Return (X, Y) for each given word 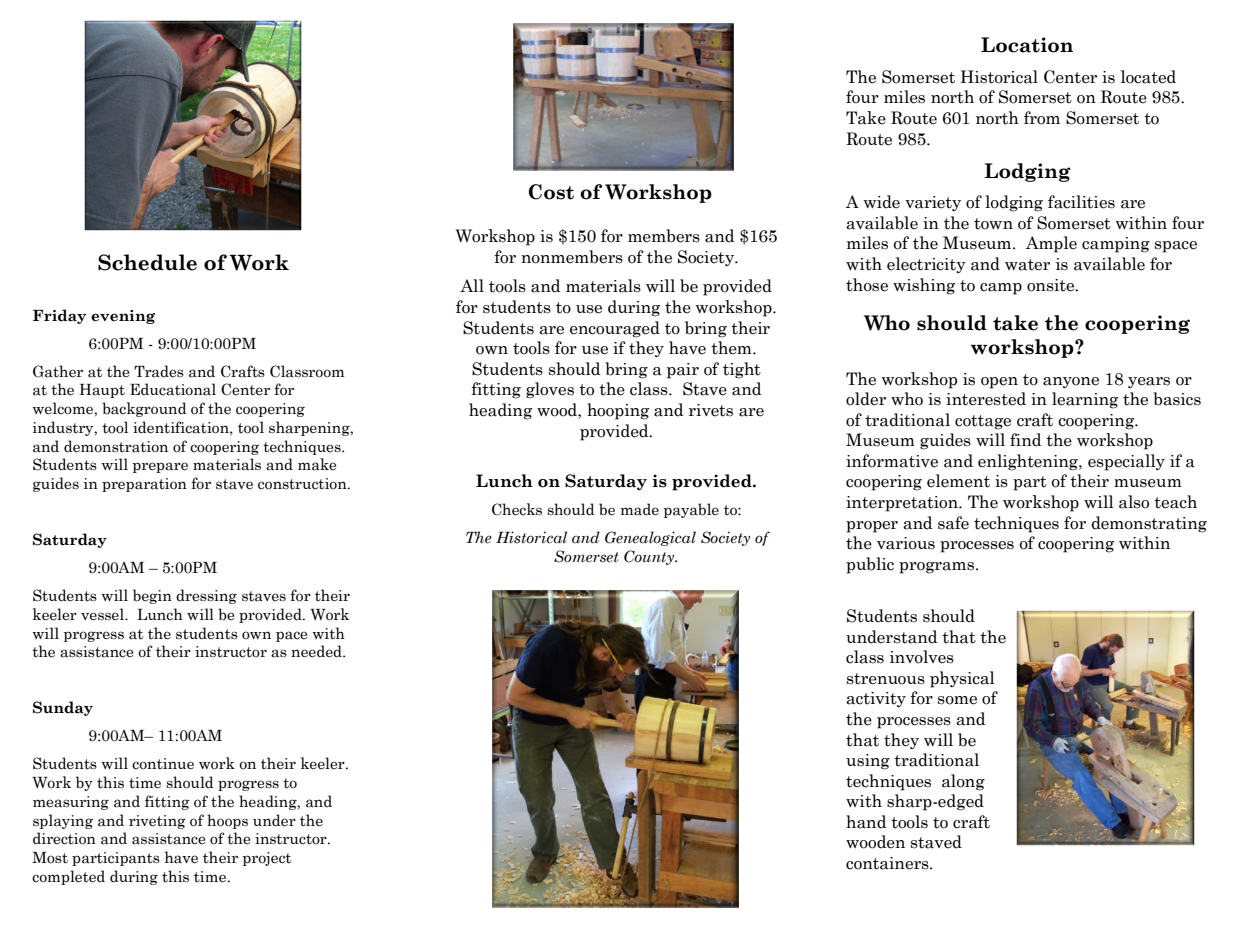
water (1027, 265)
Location (1027, 45)
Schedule (147, 262)
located (1148, 77)
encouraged (615, 329)
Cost (551, 192)
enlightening (1029, 462)
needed (317, 651)
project (267, 859)
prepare (160, 467)
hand (866, 822)
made (640, 509)
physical (962, 679)
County (650, 557)
